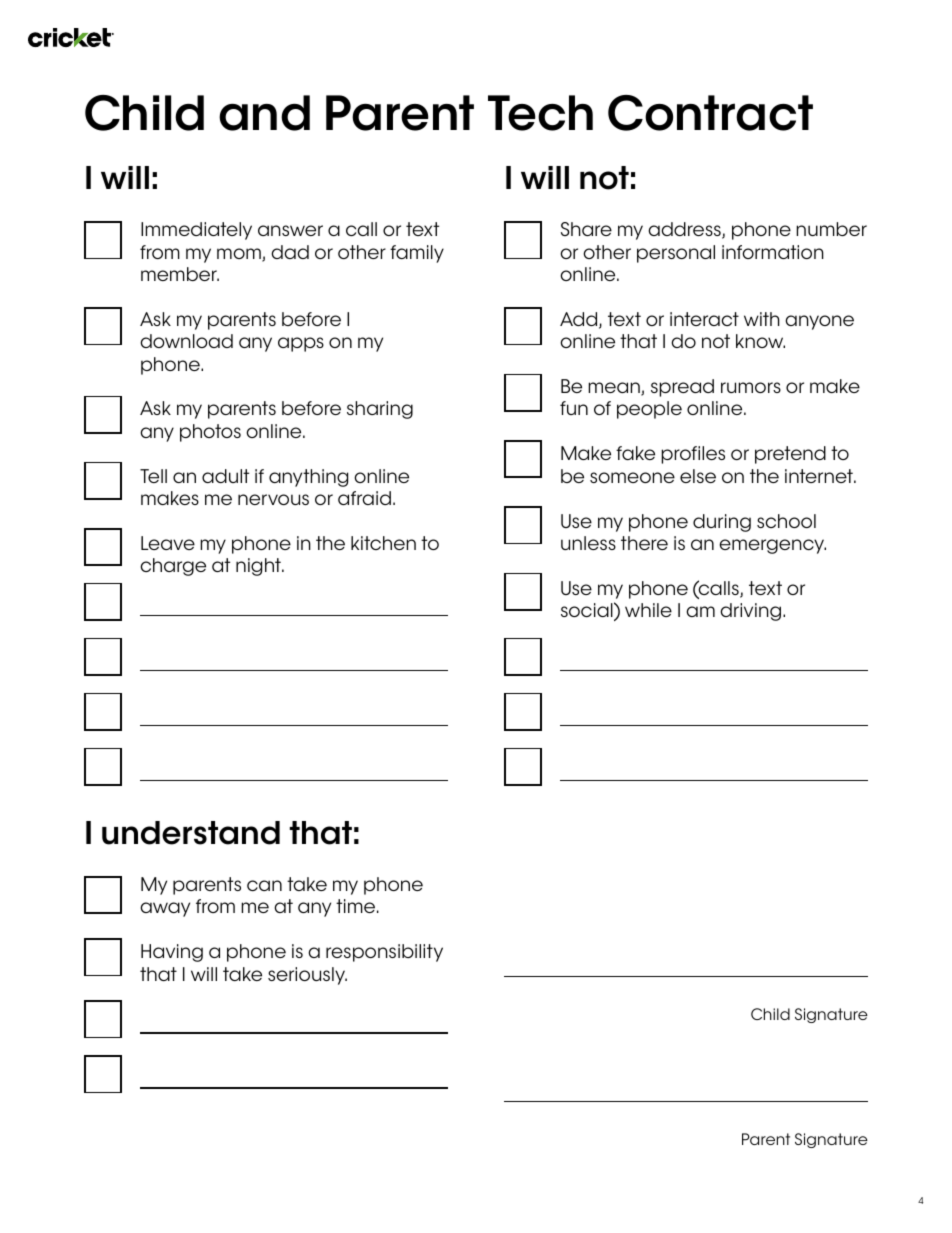 The image size is (952, 1233). Describe the element at coordinates (384, 953) in the screenshot. I see `responsibility` at that location.
